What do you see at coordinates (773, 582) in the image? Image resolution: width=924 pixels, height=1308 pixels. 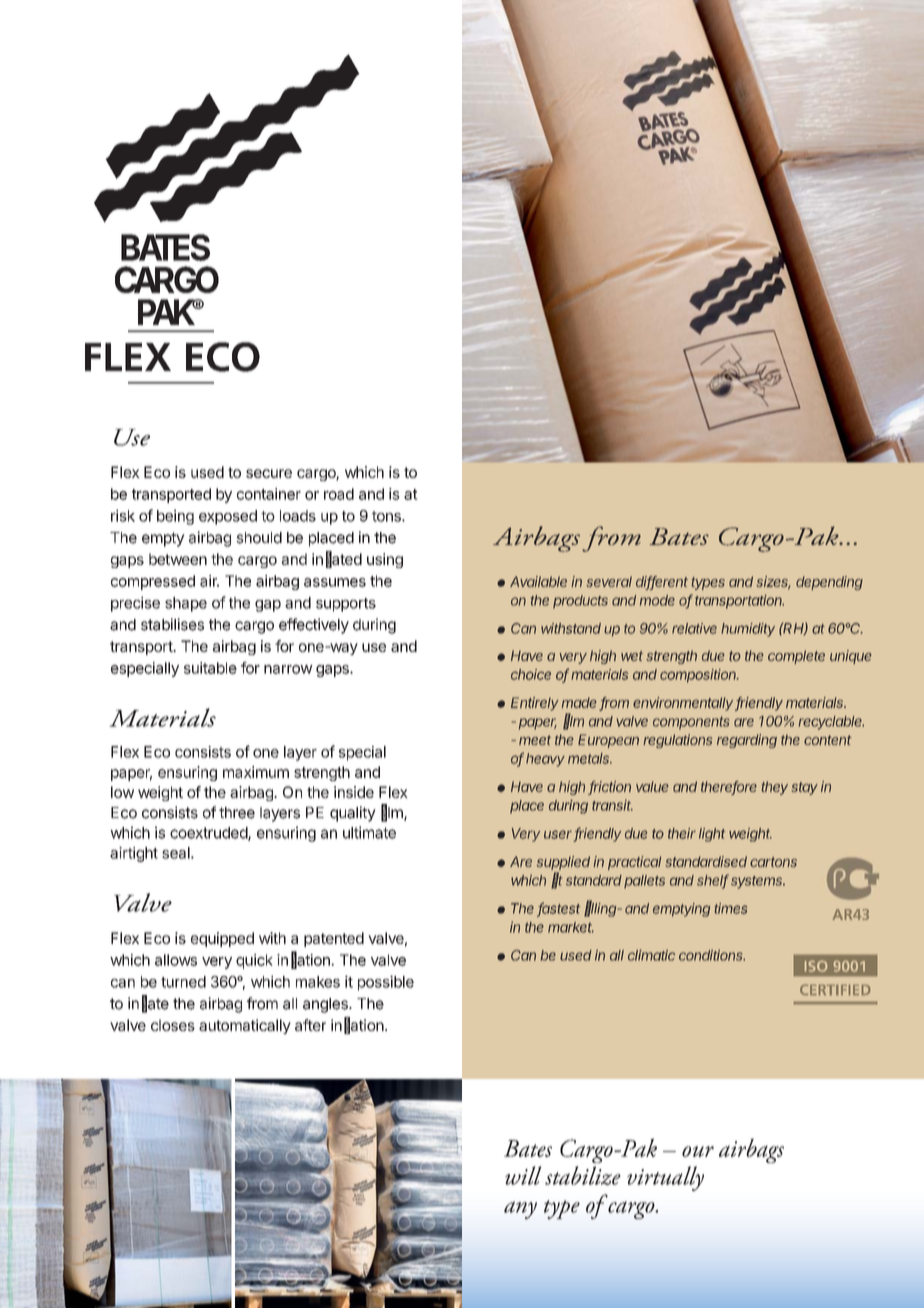 I see `sizes` at bounding box center [773, 582].
